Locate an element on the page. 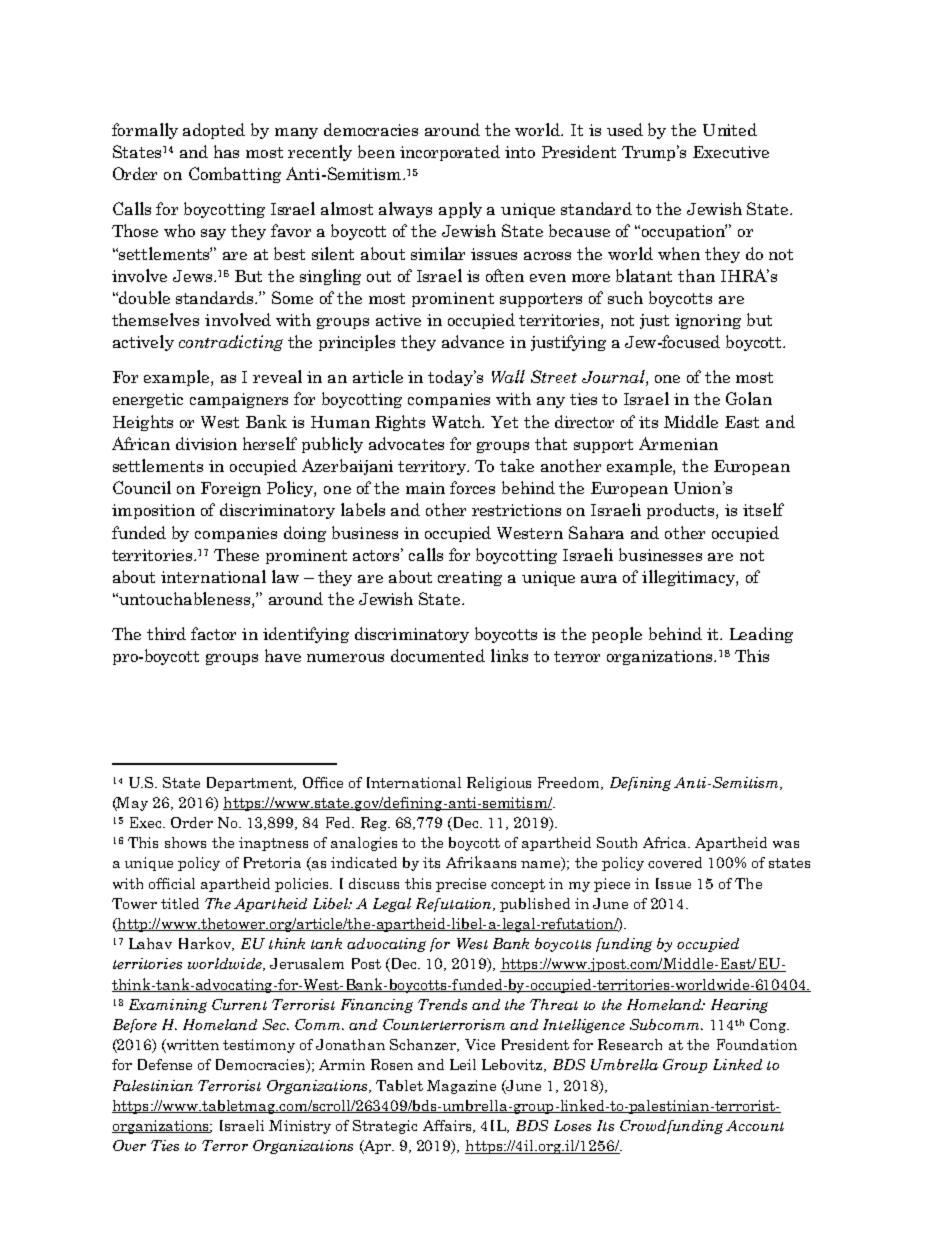  Magazine is located at coordinates (461, 1087).
